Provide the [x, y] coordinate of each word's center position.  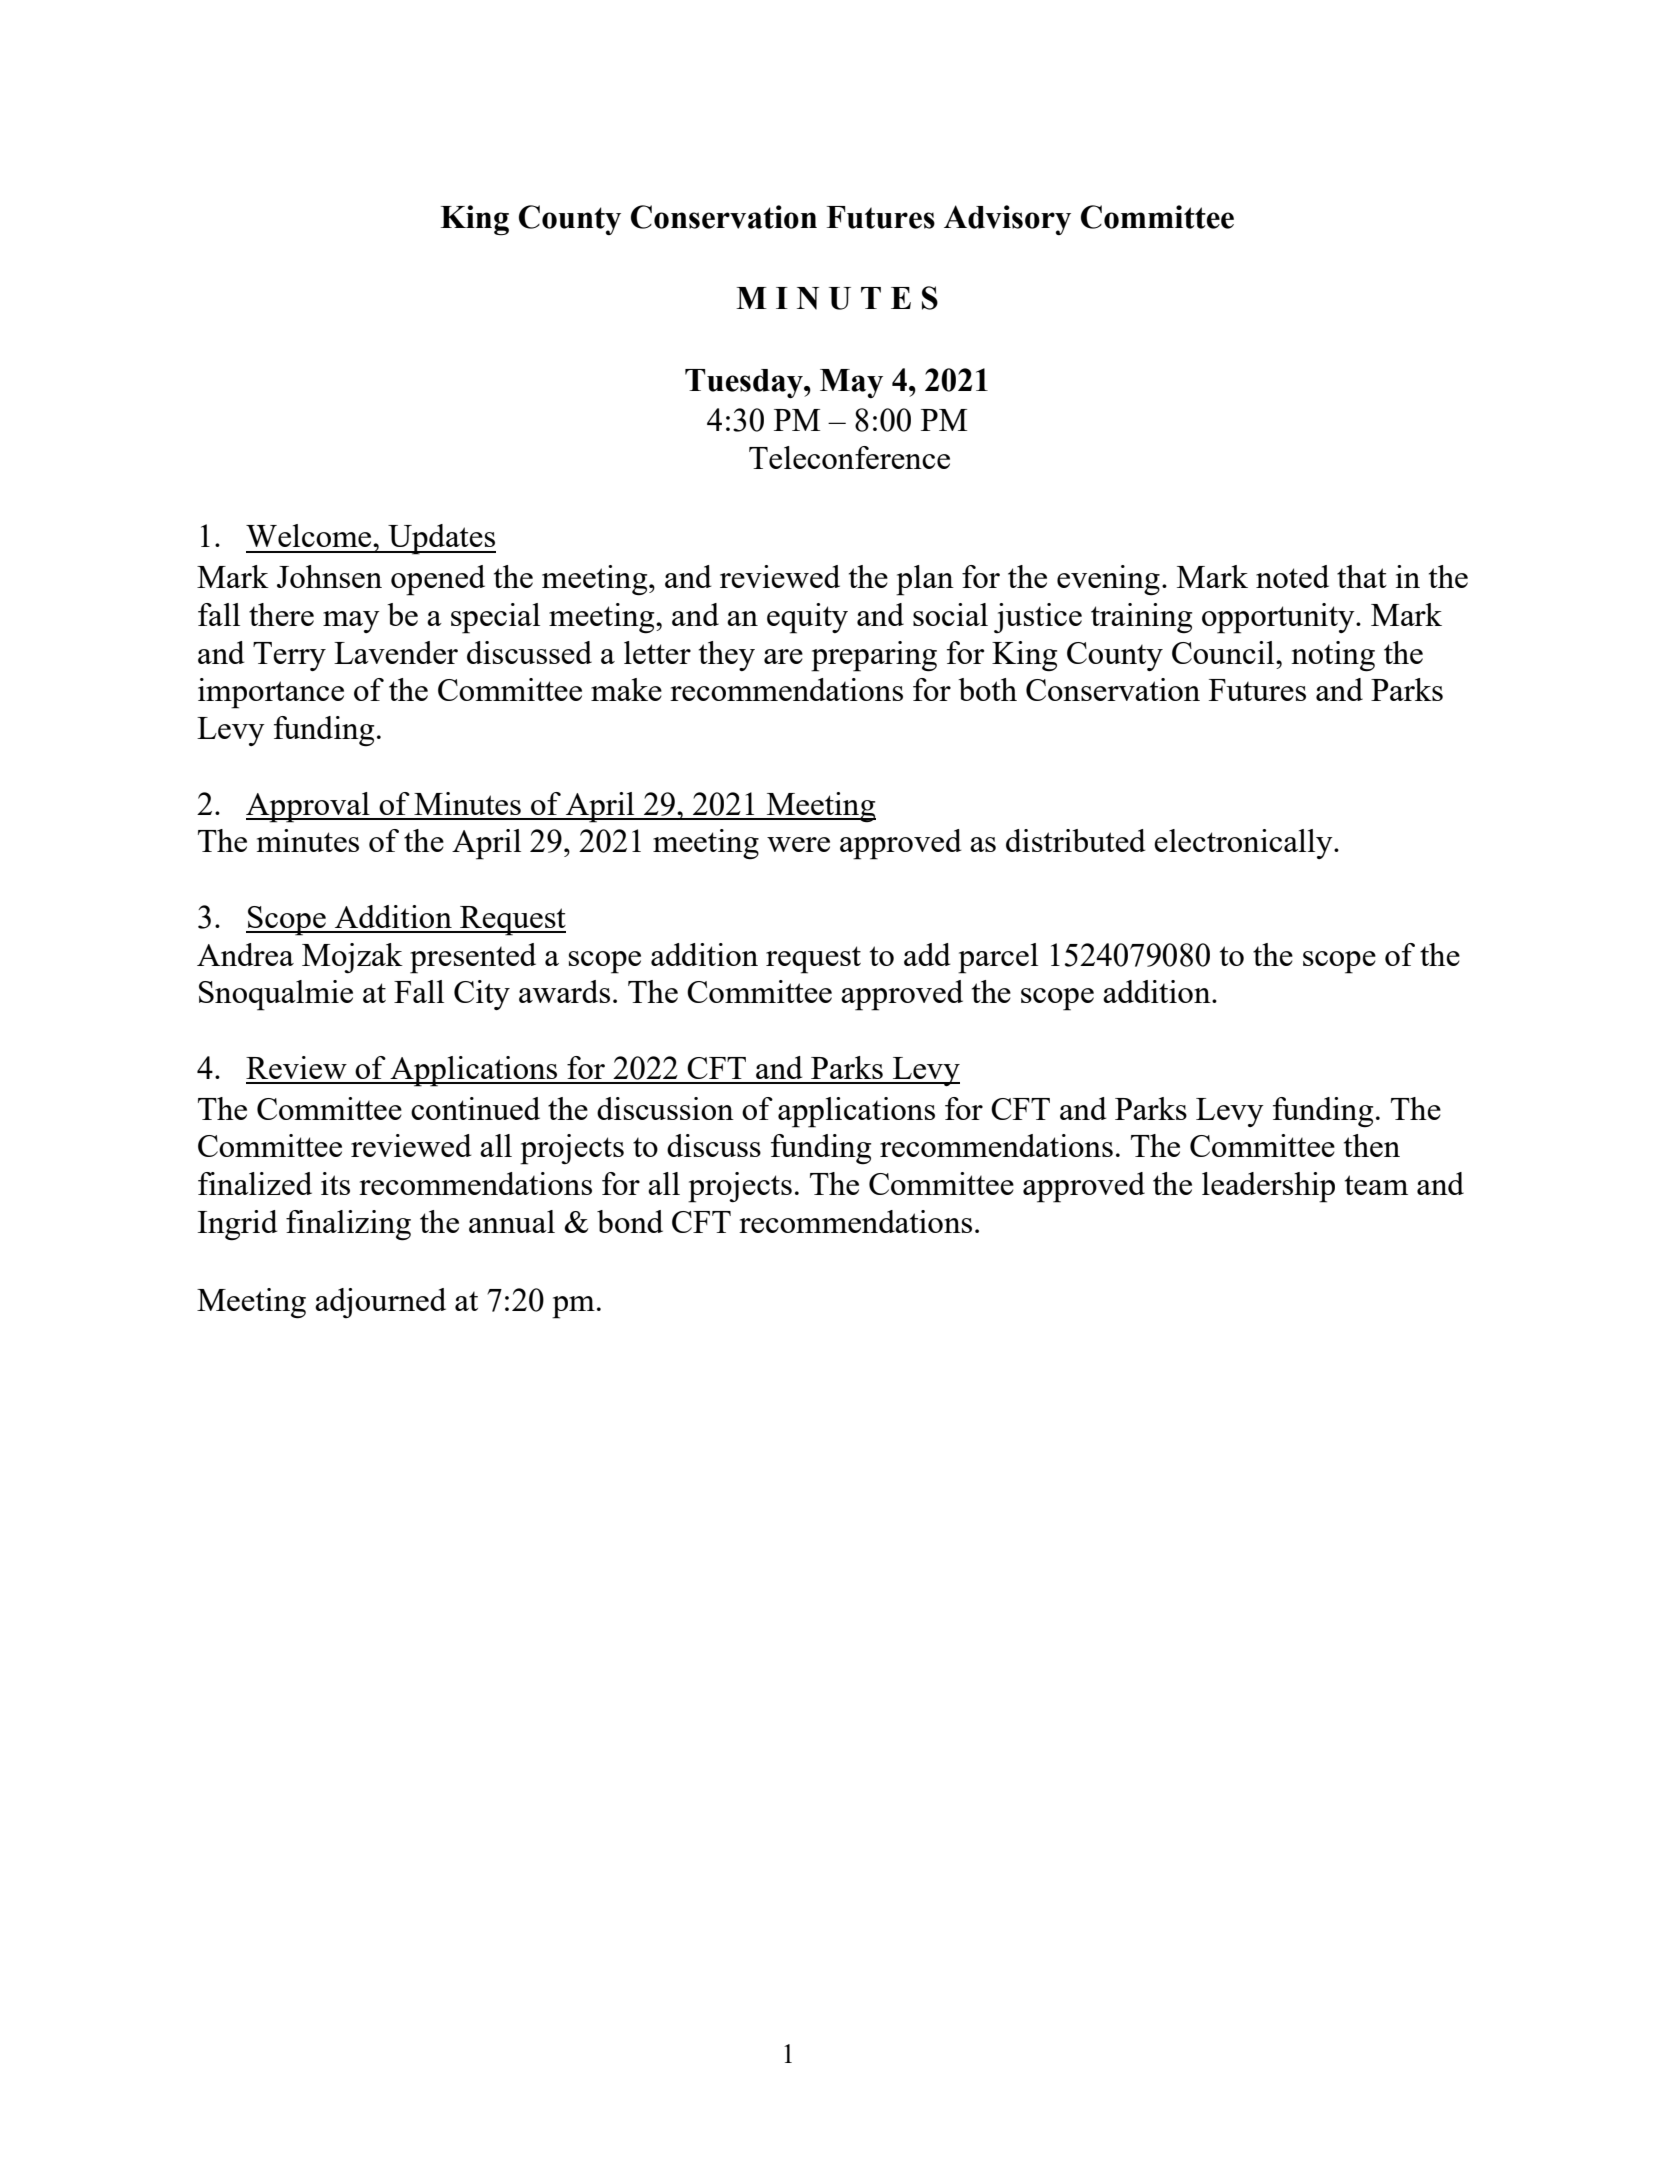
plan [925, 580]
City [482, 995]
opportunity [1279, 618]
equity [807, 618]
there [281, 614]
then [1372, 1145]
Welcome [310, 535]
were [798, 844]
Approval [309, 807]
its [335, 1183]
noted [1292, 576]
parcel [998, 958]
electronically [1244, 844]
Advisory [1007, 220]
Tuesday [745, 383]
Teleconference [849, 457]
